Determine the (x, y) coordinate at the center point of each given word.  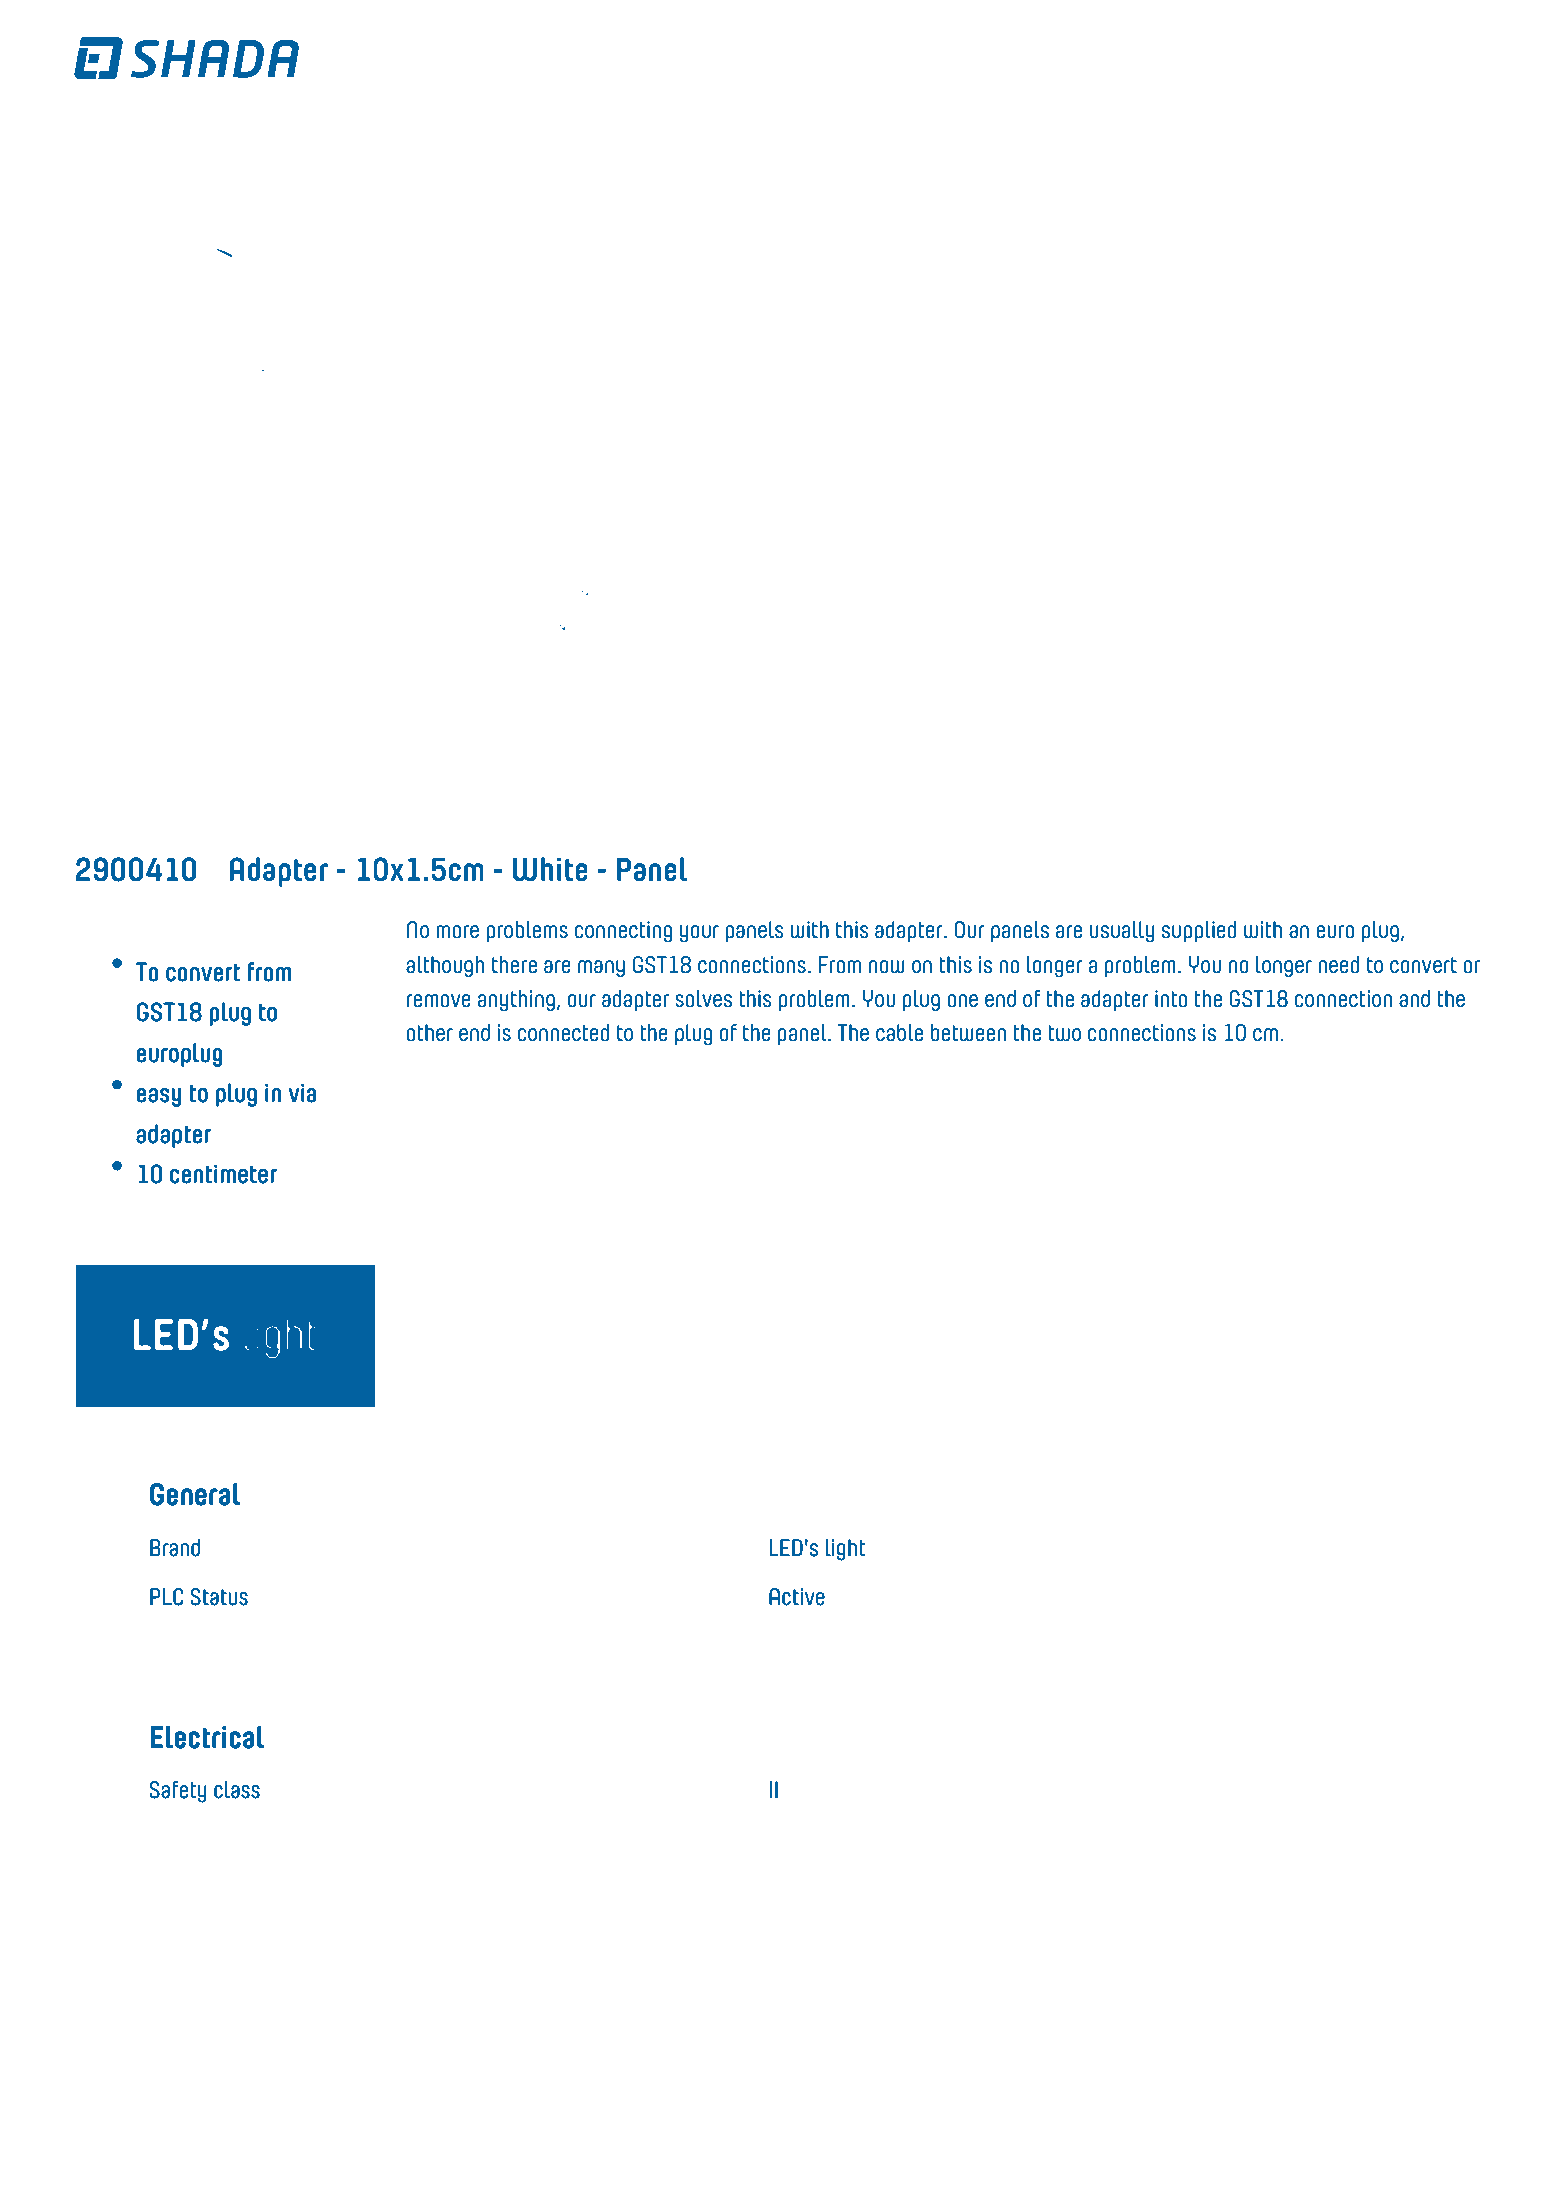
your (699, 934)
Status (219, 1597)
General (195, 1494)
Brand (175, 1548)
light (845, 1550)
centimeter (223, 1174)
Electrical (207, 1737)
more (457, 932)
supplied (1199, 931)
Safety (178, 1792)
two (1065, 1033)
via (302, 1093)
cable (899, 1033)
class (237, 1790)
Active (797, 1597)
